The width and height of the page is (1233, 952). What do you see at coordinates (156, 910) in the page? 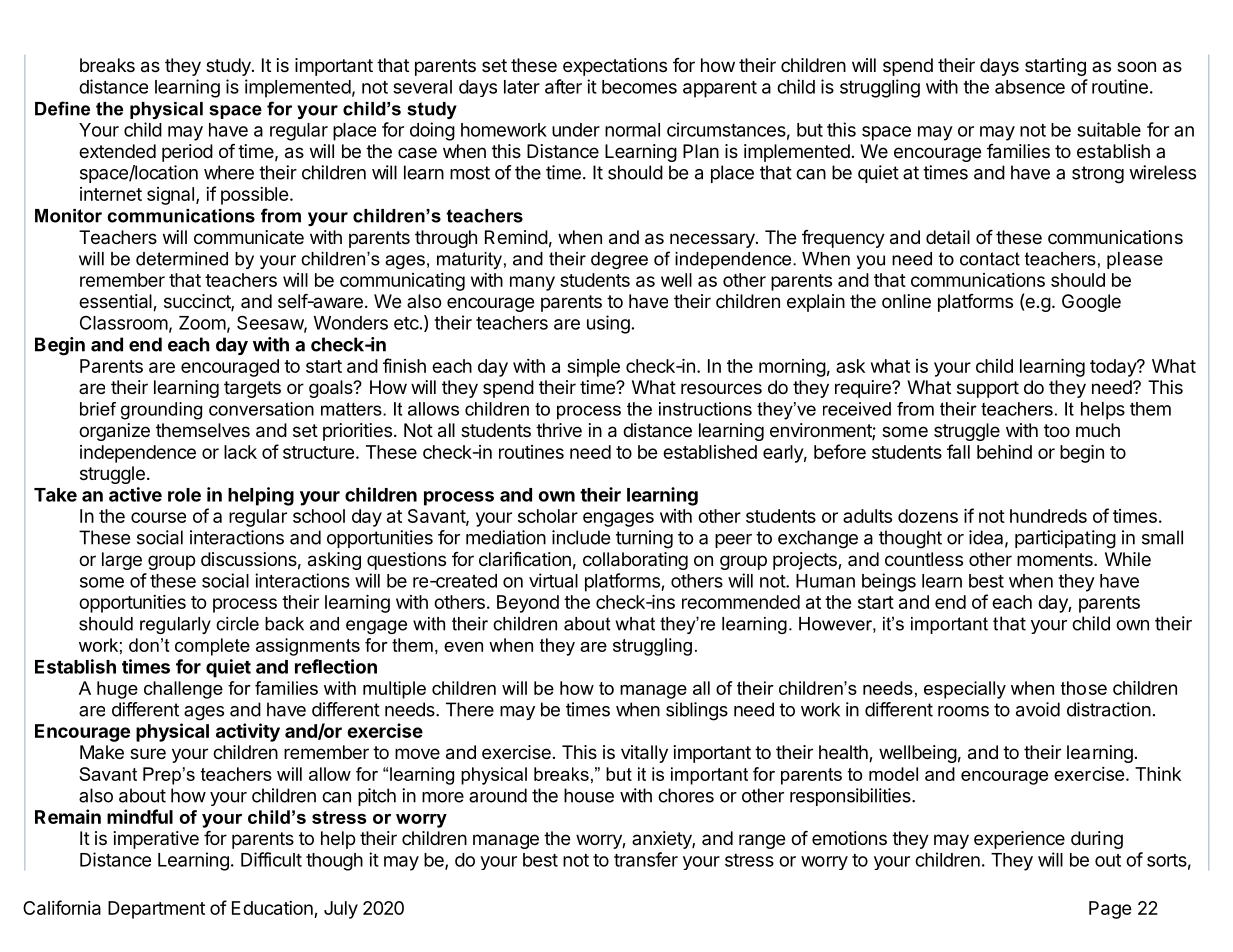
I see `Department` at bounding box center [156, 910].
